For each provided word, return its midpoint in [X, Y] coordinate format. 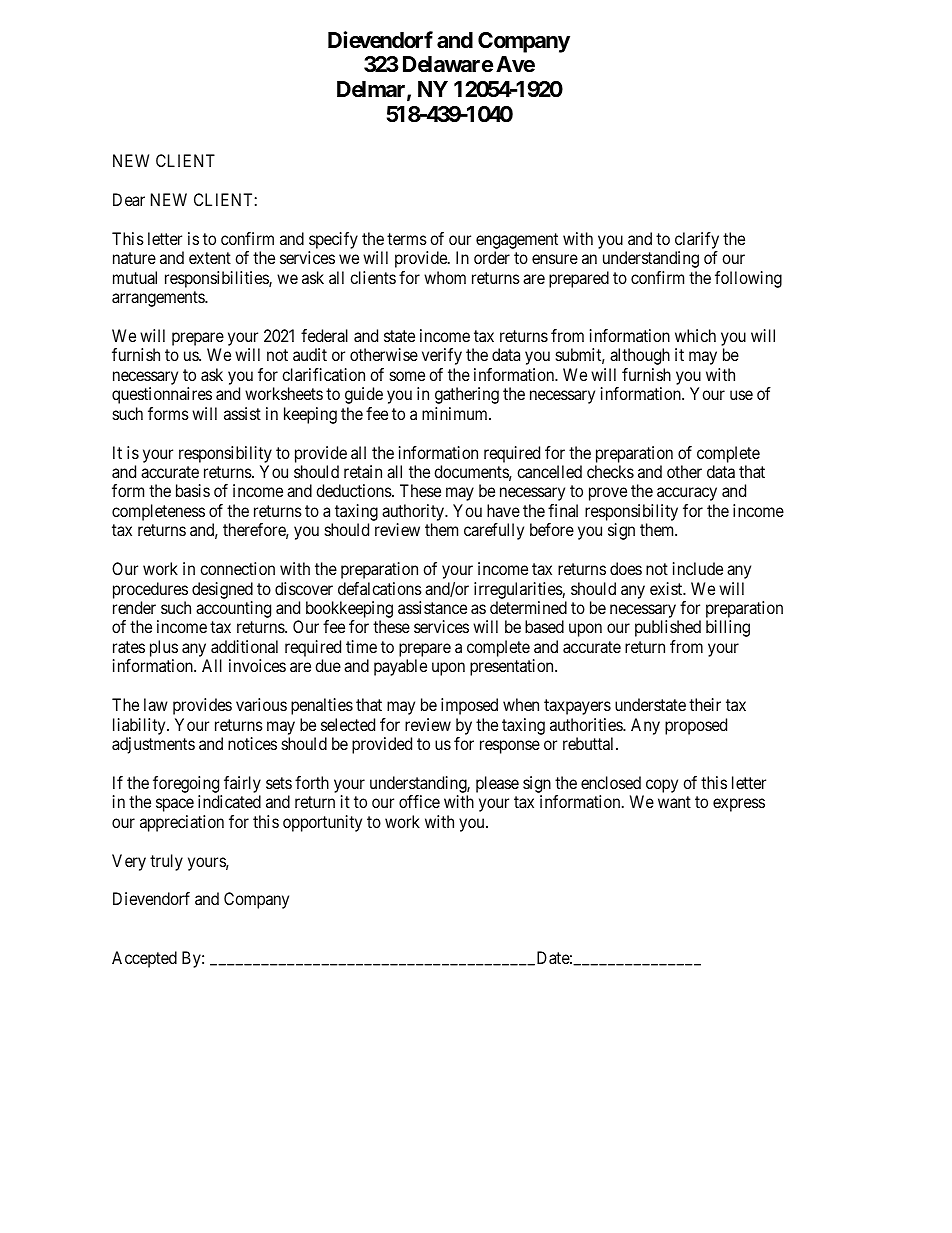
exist [667, 588]
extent [210, 258]
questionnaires [162, 395]
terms [407, 239]
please [497, 784]
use [741, 395]
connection [237, 568]
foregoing [187, 786]
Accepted [144, 959]
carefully [494, 531]
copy [660, 787]
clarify [697, 240]
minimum [456, 413]
